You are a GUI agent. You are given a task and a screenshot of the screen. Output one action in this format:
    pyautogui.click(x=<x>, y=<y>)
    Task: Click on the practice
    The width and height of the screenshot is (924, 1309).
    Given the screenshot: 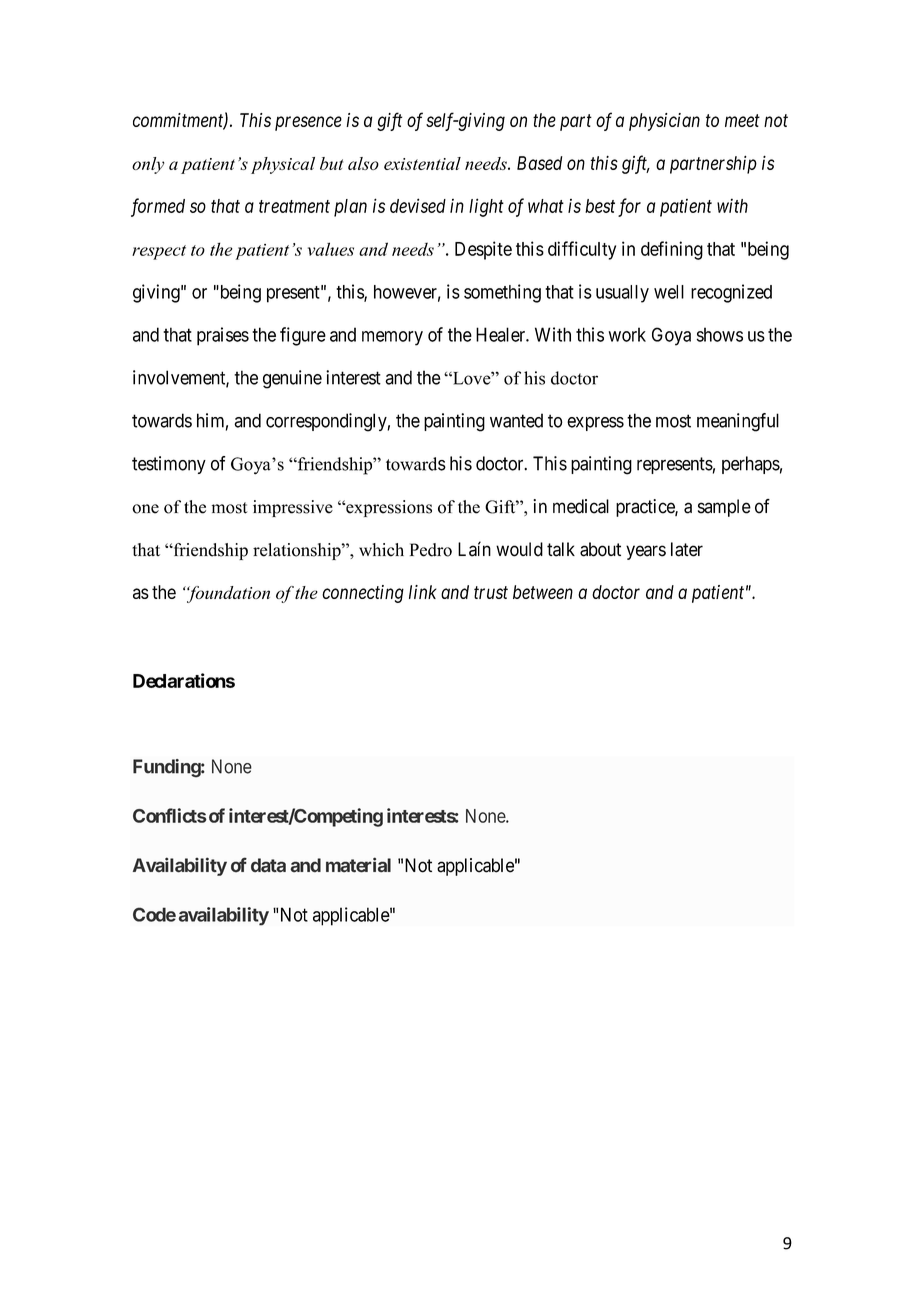 What is the action you would take?
    pyautogui.click(x=646, y=508)
